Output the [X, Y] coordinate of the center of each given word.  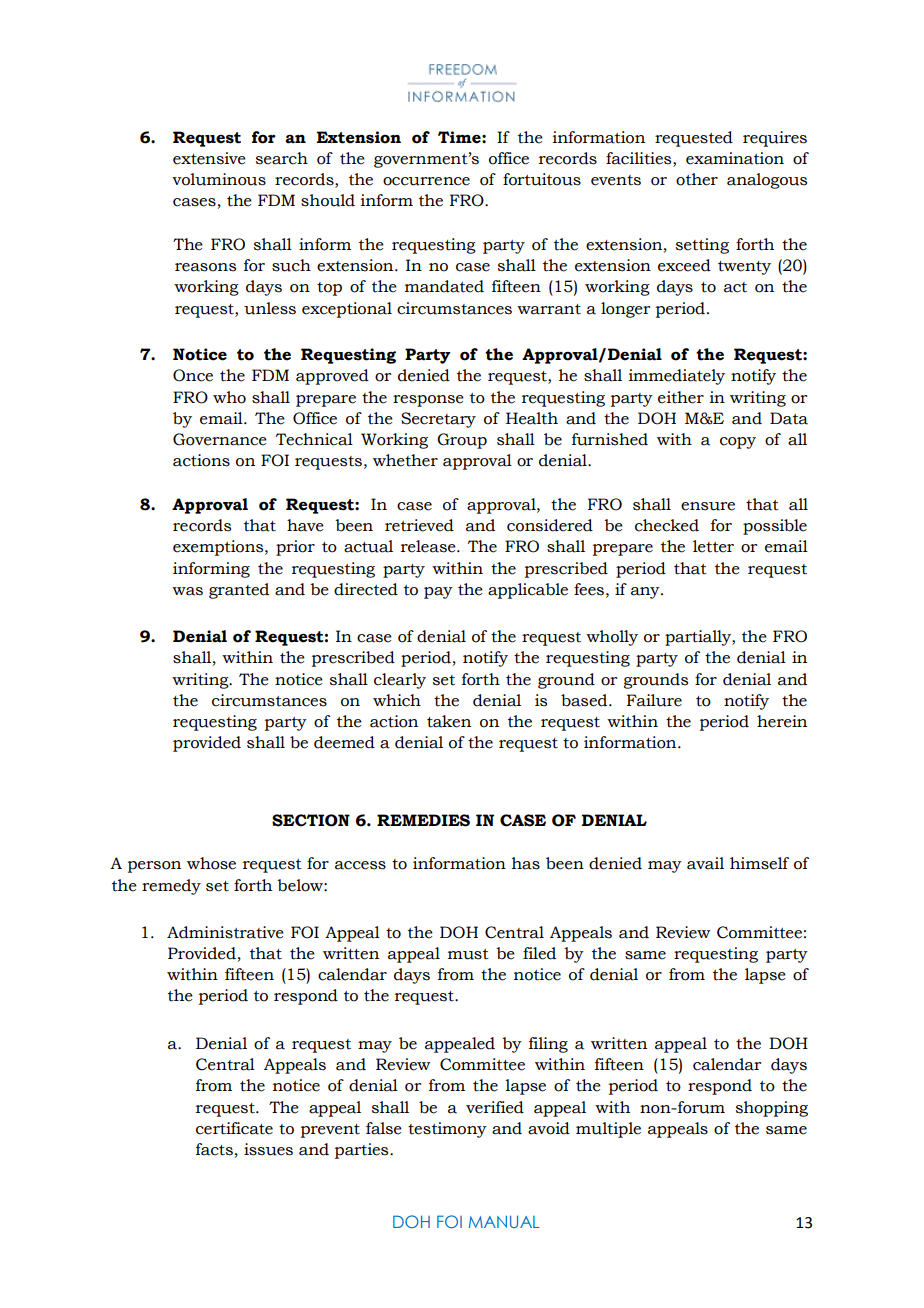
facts [214, 1149]
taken [449, 721]
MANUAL [504, 1221]
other [697, 179]
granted [239, 591]
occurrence [426, 181]
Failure [654, 700]
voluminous [219, 179]
